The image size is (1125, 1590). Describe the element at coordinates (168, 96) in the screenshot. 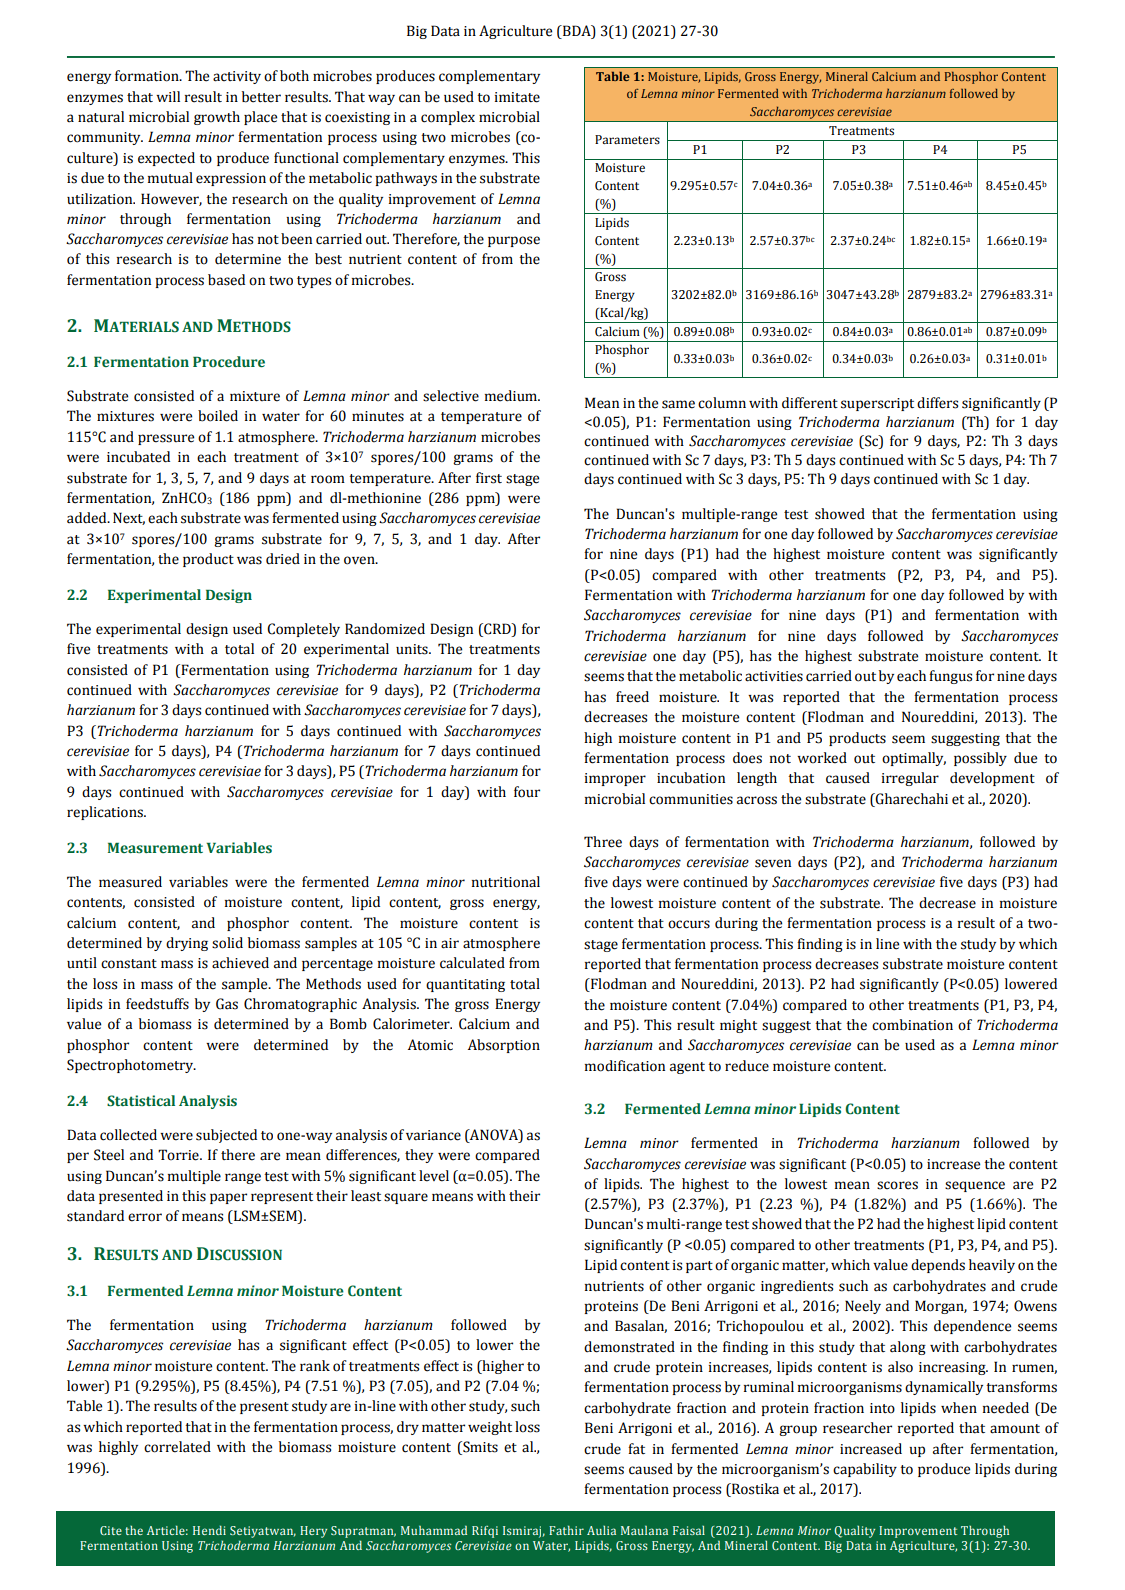

I see `will` at that location.
